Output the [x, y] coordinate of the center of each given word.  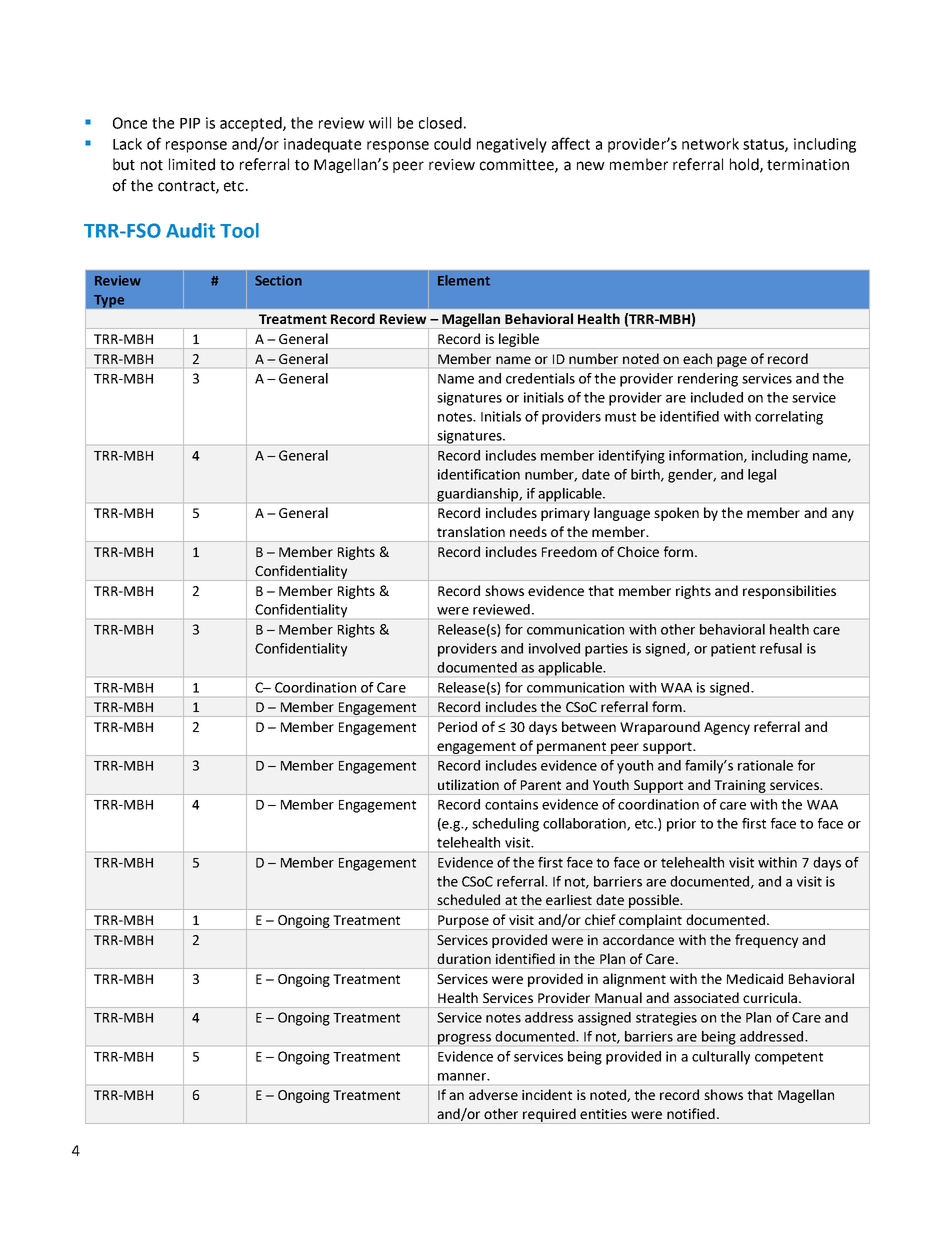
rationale [765, 765]
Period [457, 726]
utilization [468, 784]
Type [109, 301]
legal [762, 476]
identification [479, 474]
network [710, 144]
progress [464, 1039]
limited [192, 164]
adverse [493, 1094]
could [452, 144]
